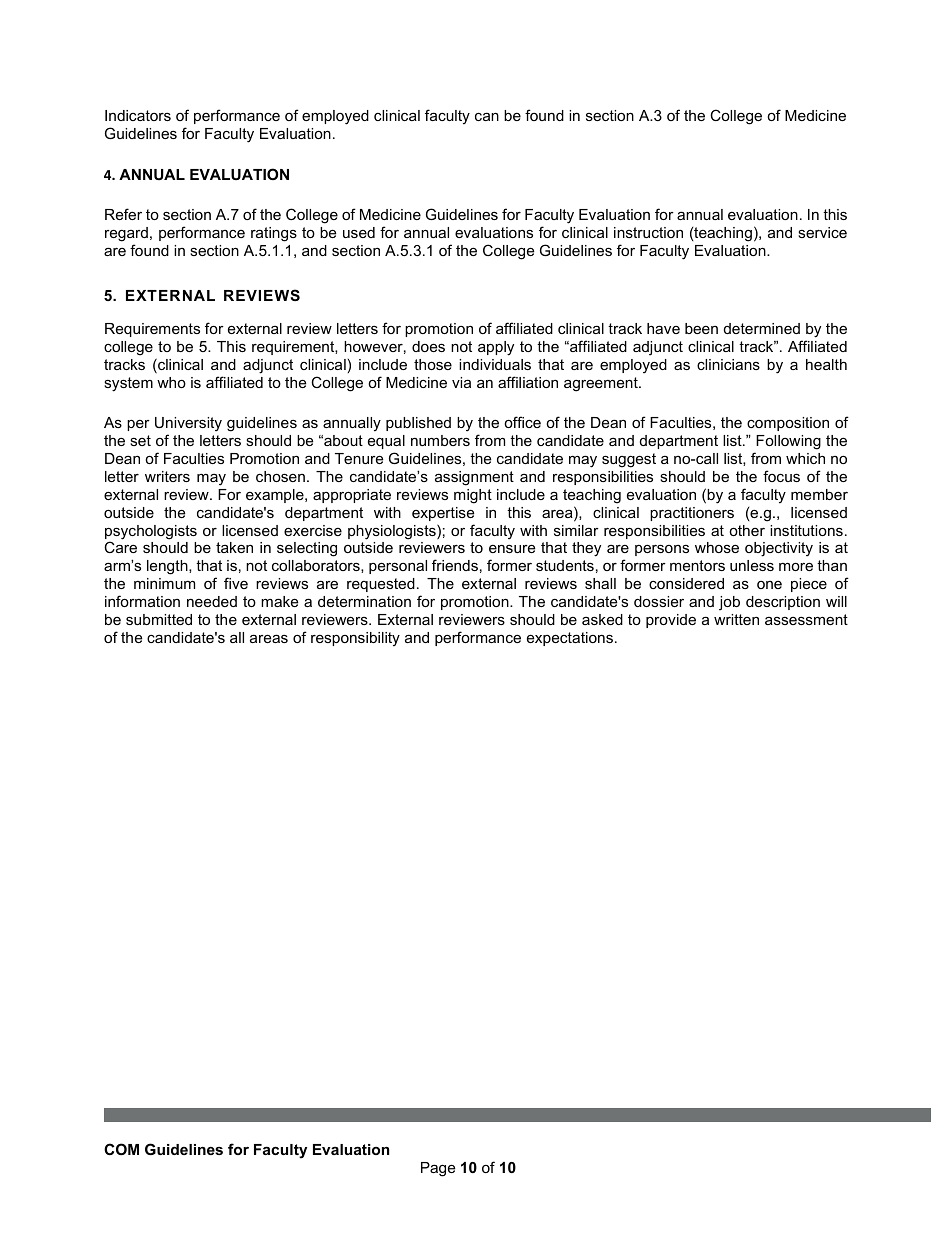 The image size is (952, 1233). Describe the element at coordinates (359, 232) in the page. I see `used` at that location.
